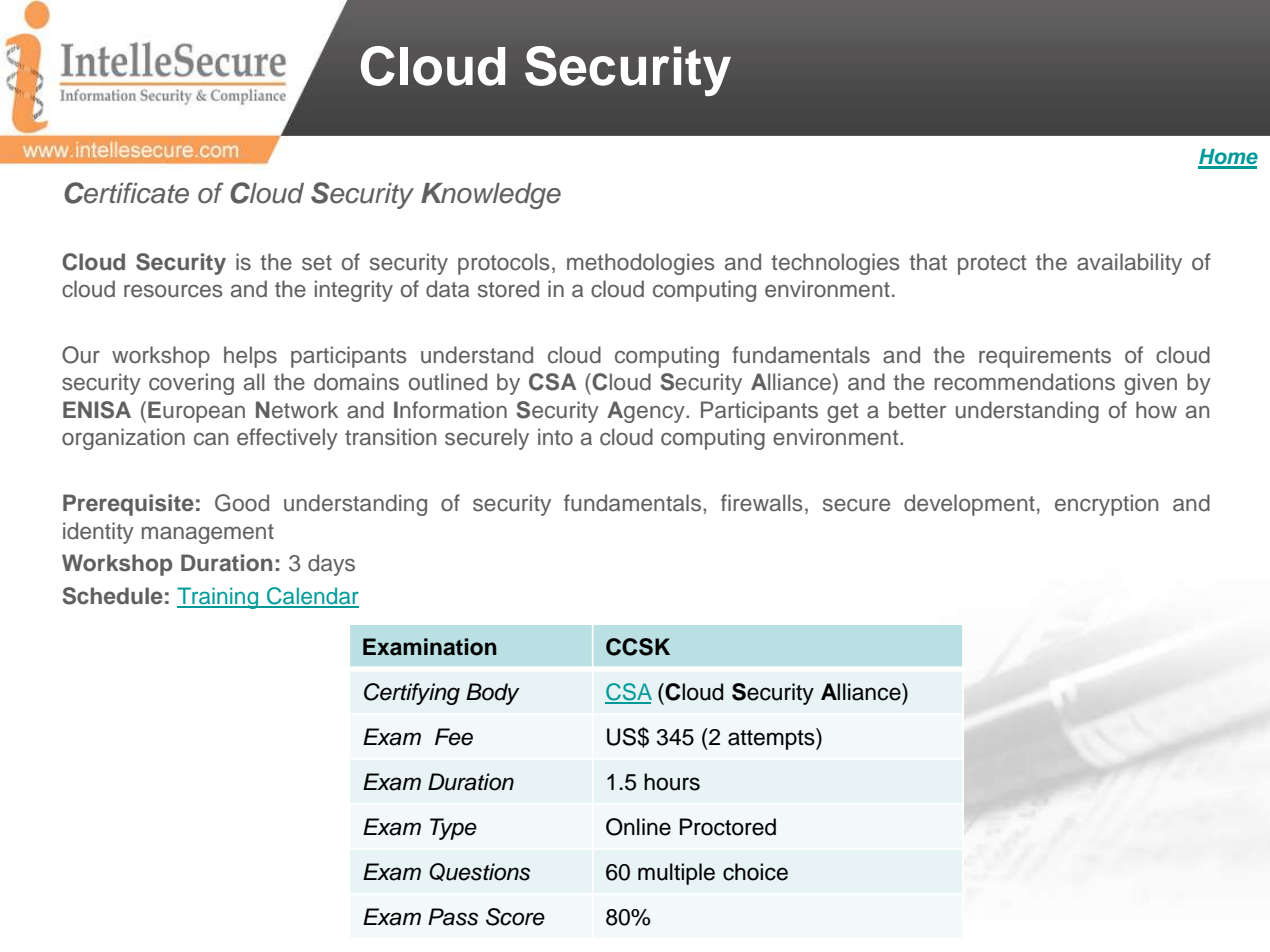 This page has width=1270, height=952. What do you see at coordinates (211, 439) in the page?
I see `can` at bounding box center [211, 439].
